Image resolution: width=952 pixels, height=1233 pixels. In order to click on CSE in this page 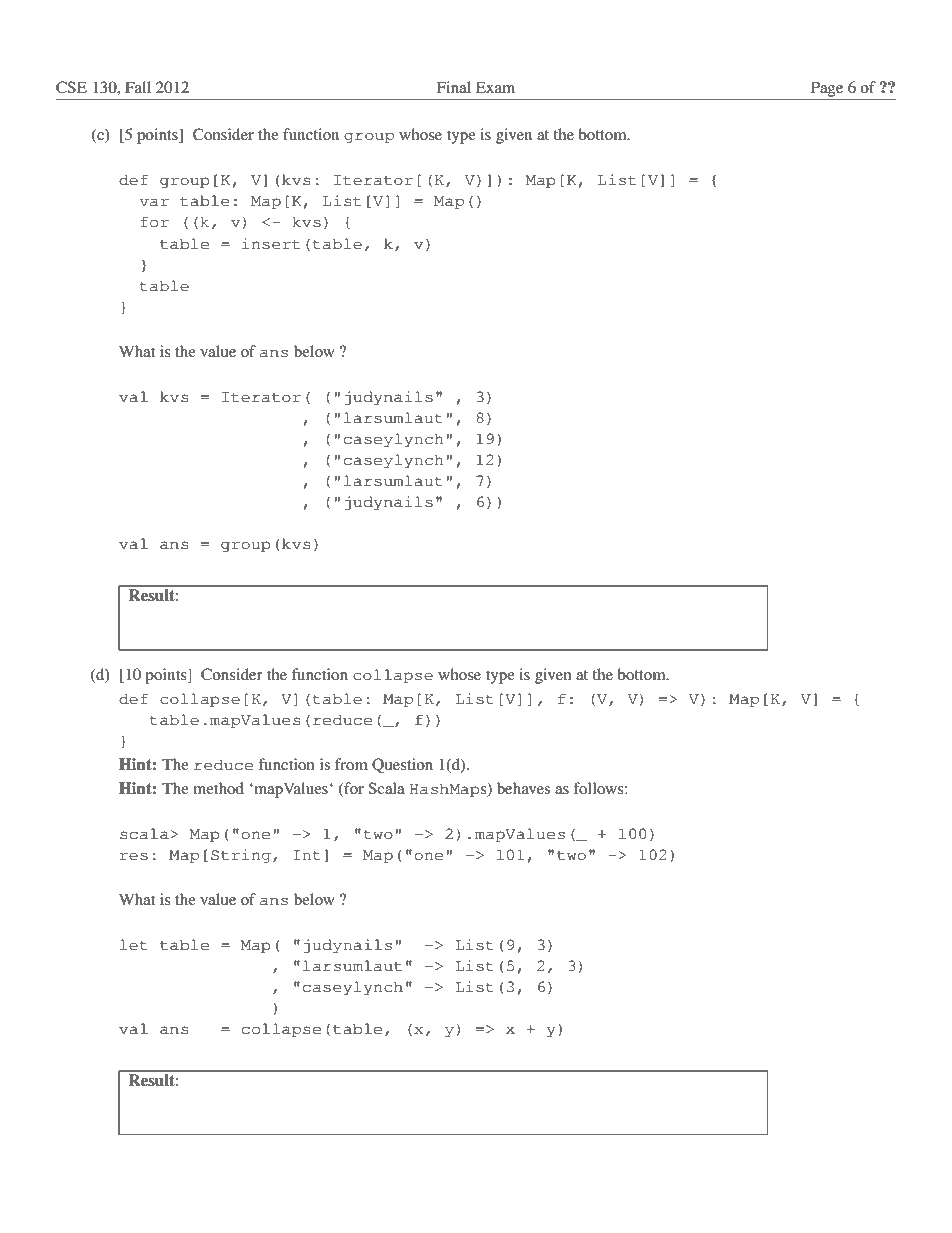, I will do `click(71, 87)`.
